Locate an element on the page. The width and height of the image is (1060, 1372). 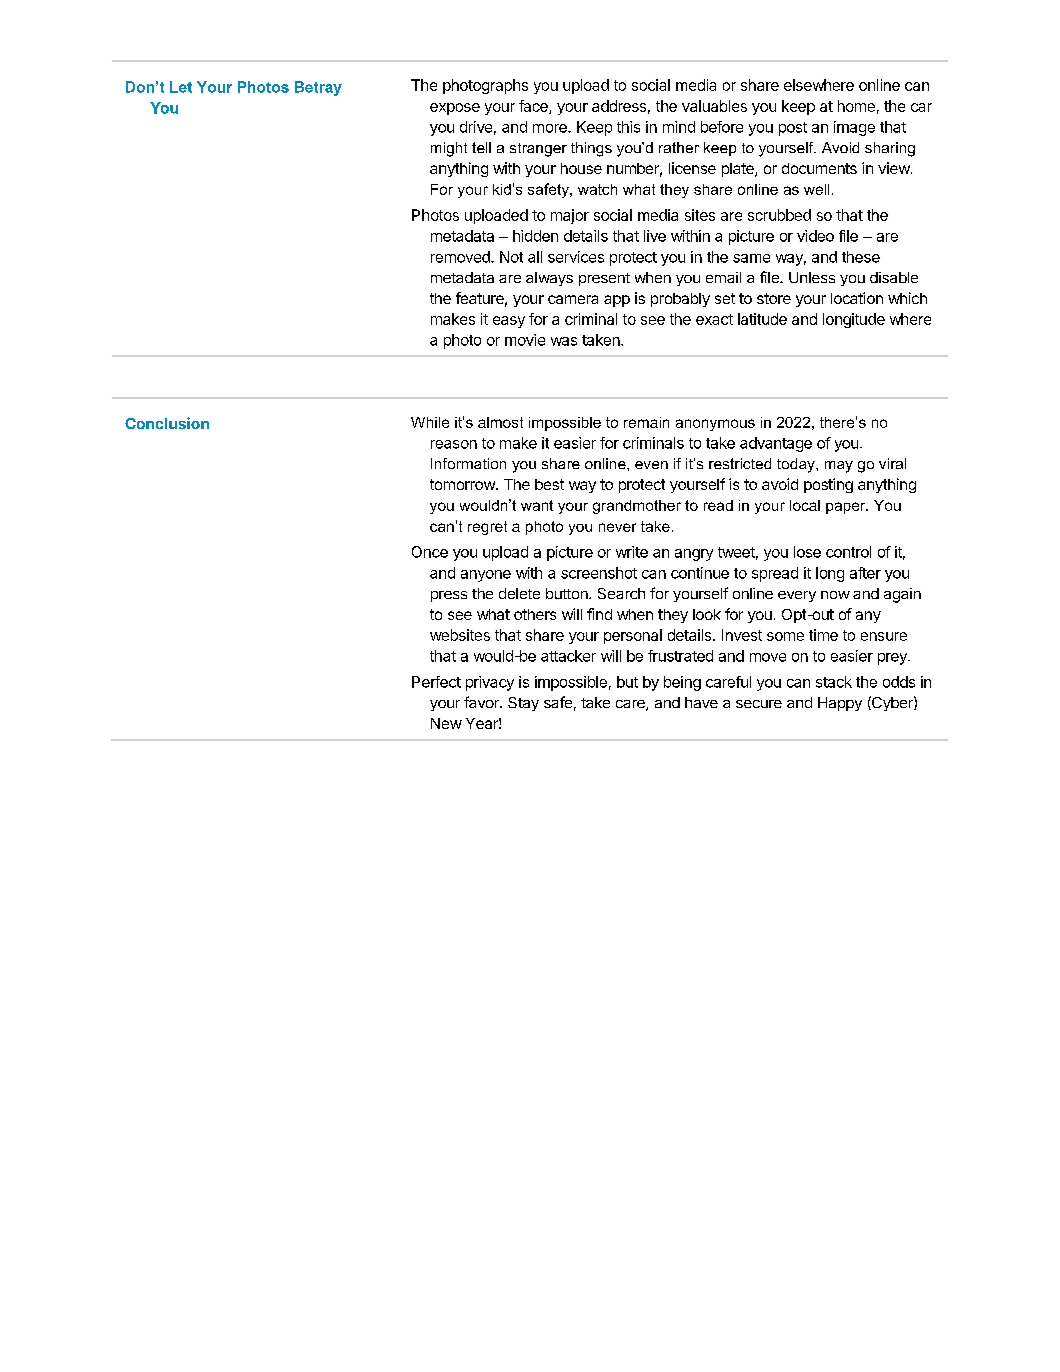
home is located at coordinates (856, 106).
